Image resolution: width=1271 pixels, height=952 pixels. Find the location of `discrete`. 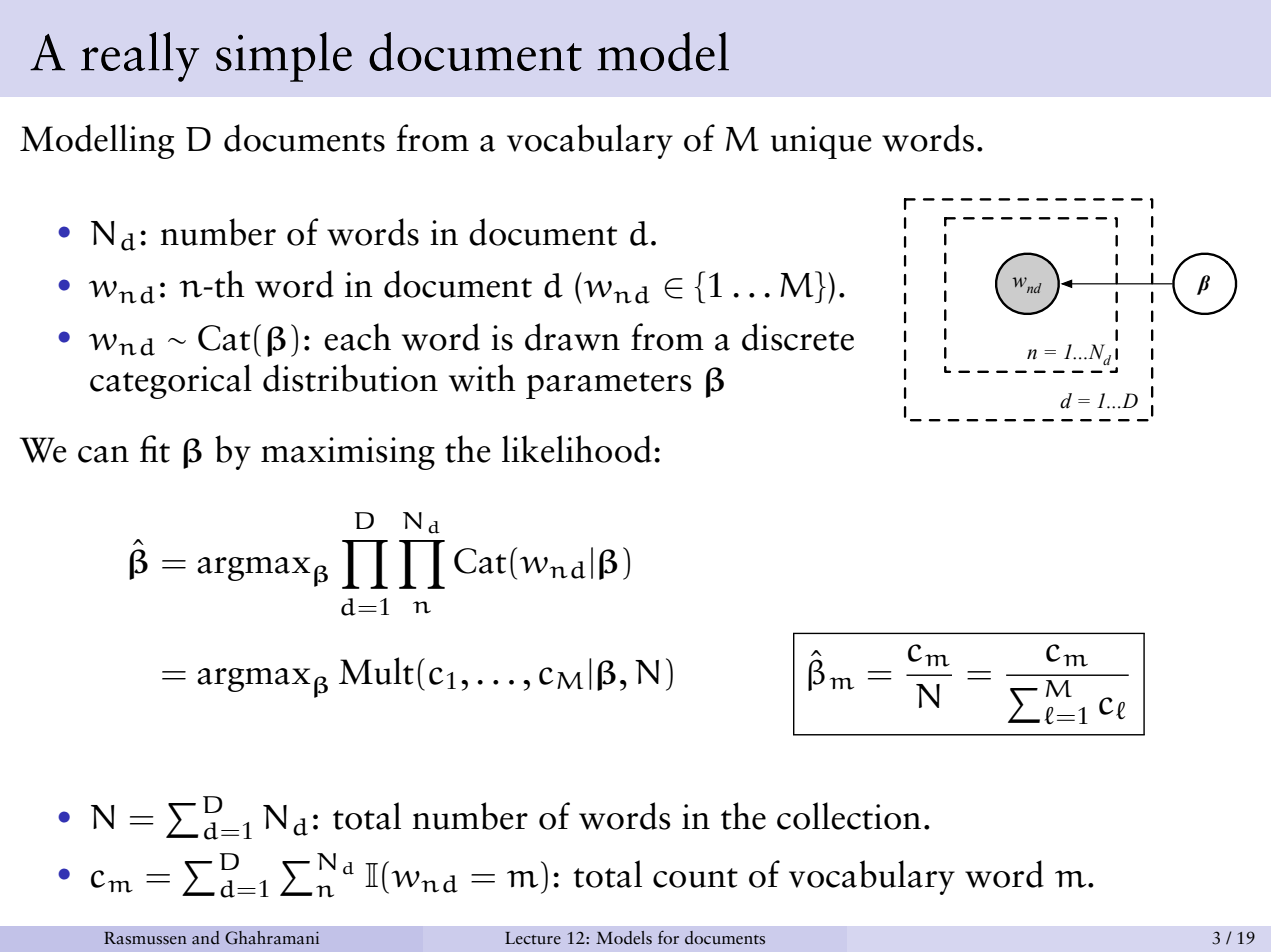

discrete is located at coordinates (798, 337).
